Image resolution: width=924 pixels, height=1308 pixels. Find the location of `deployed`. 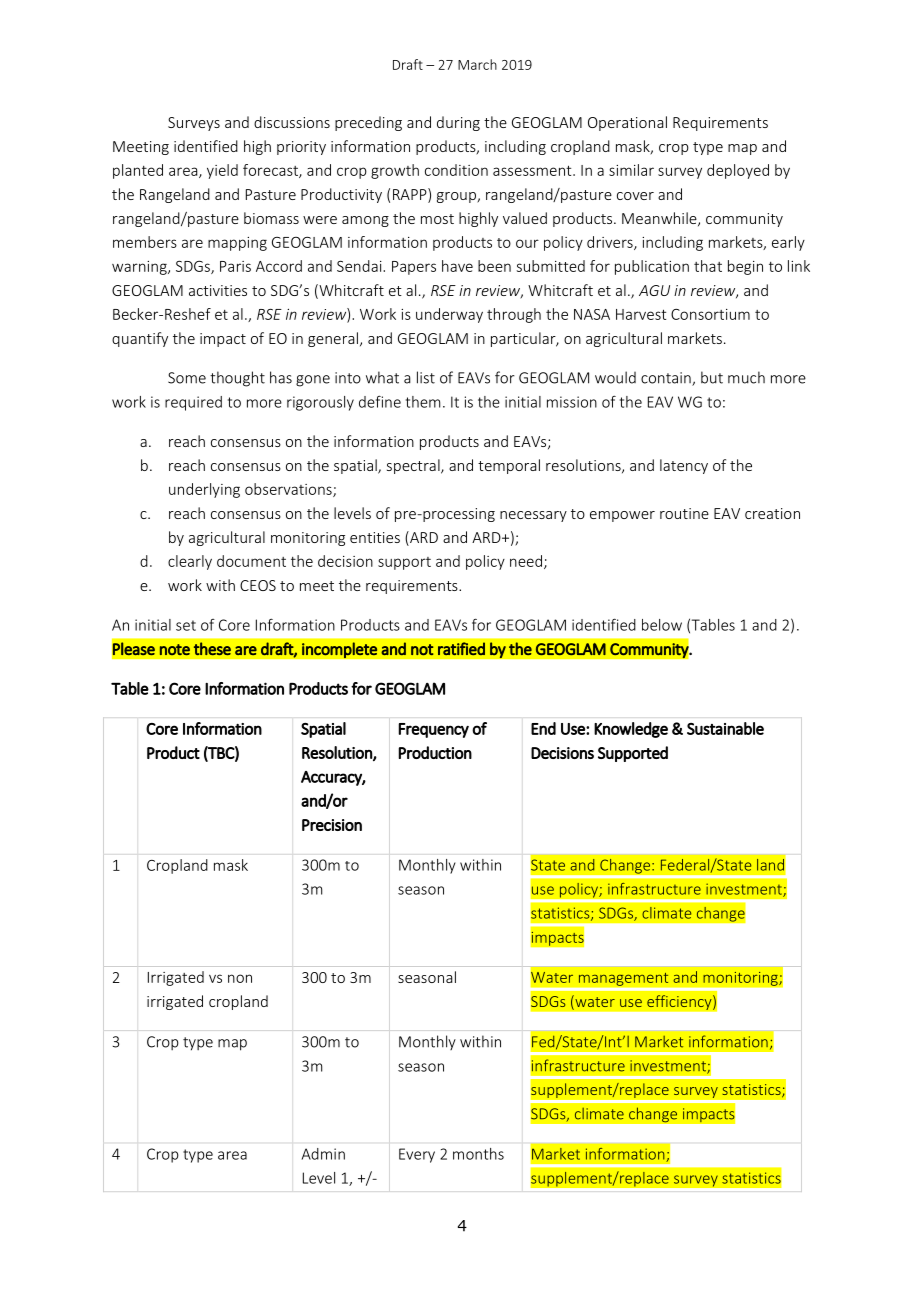

deployed is located at coordinates (738, 171).
